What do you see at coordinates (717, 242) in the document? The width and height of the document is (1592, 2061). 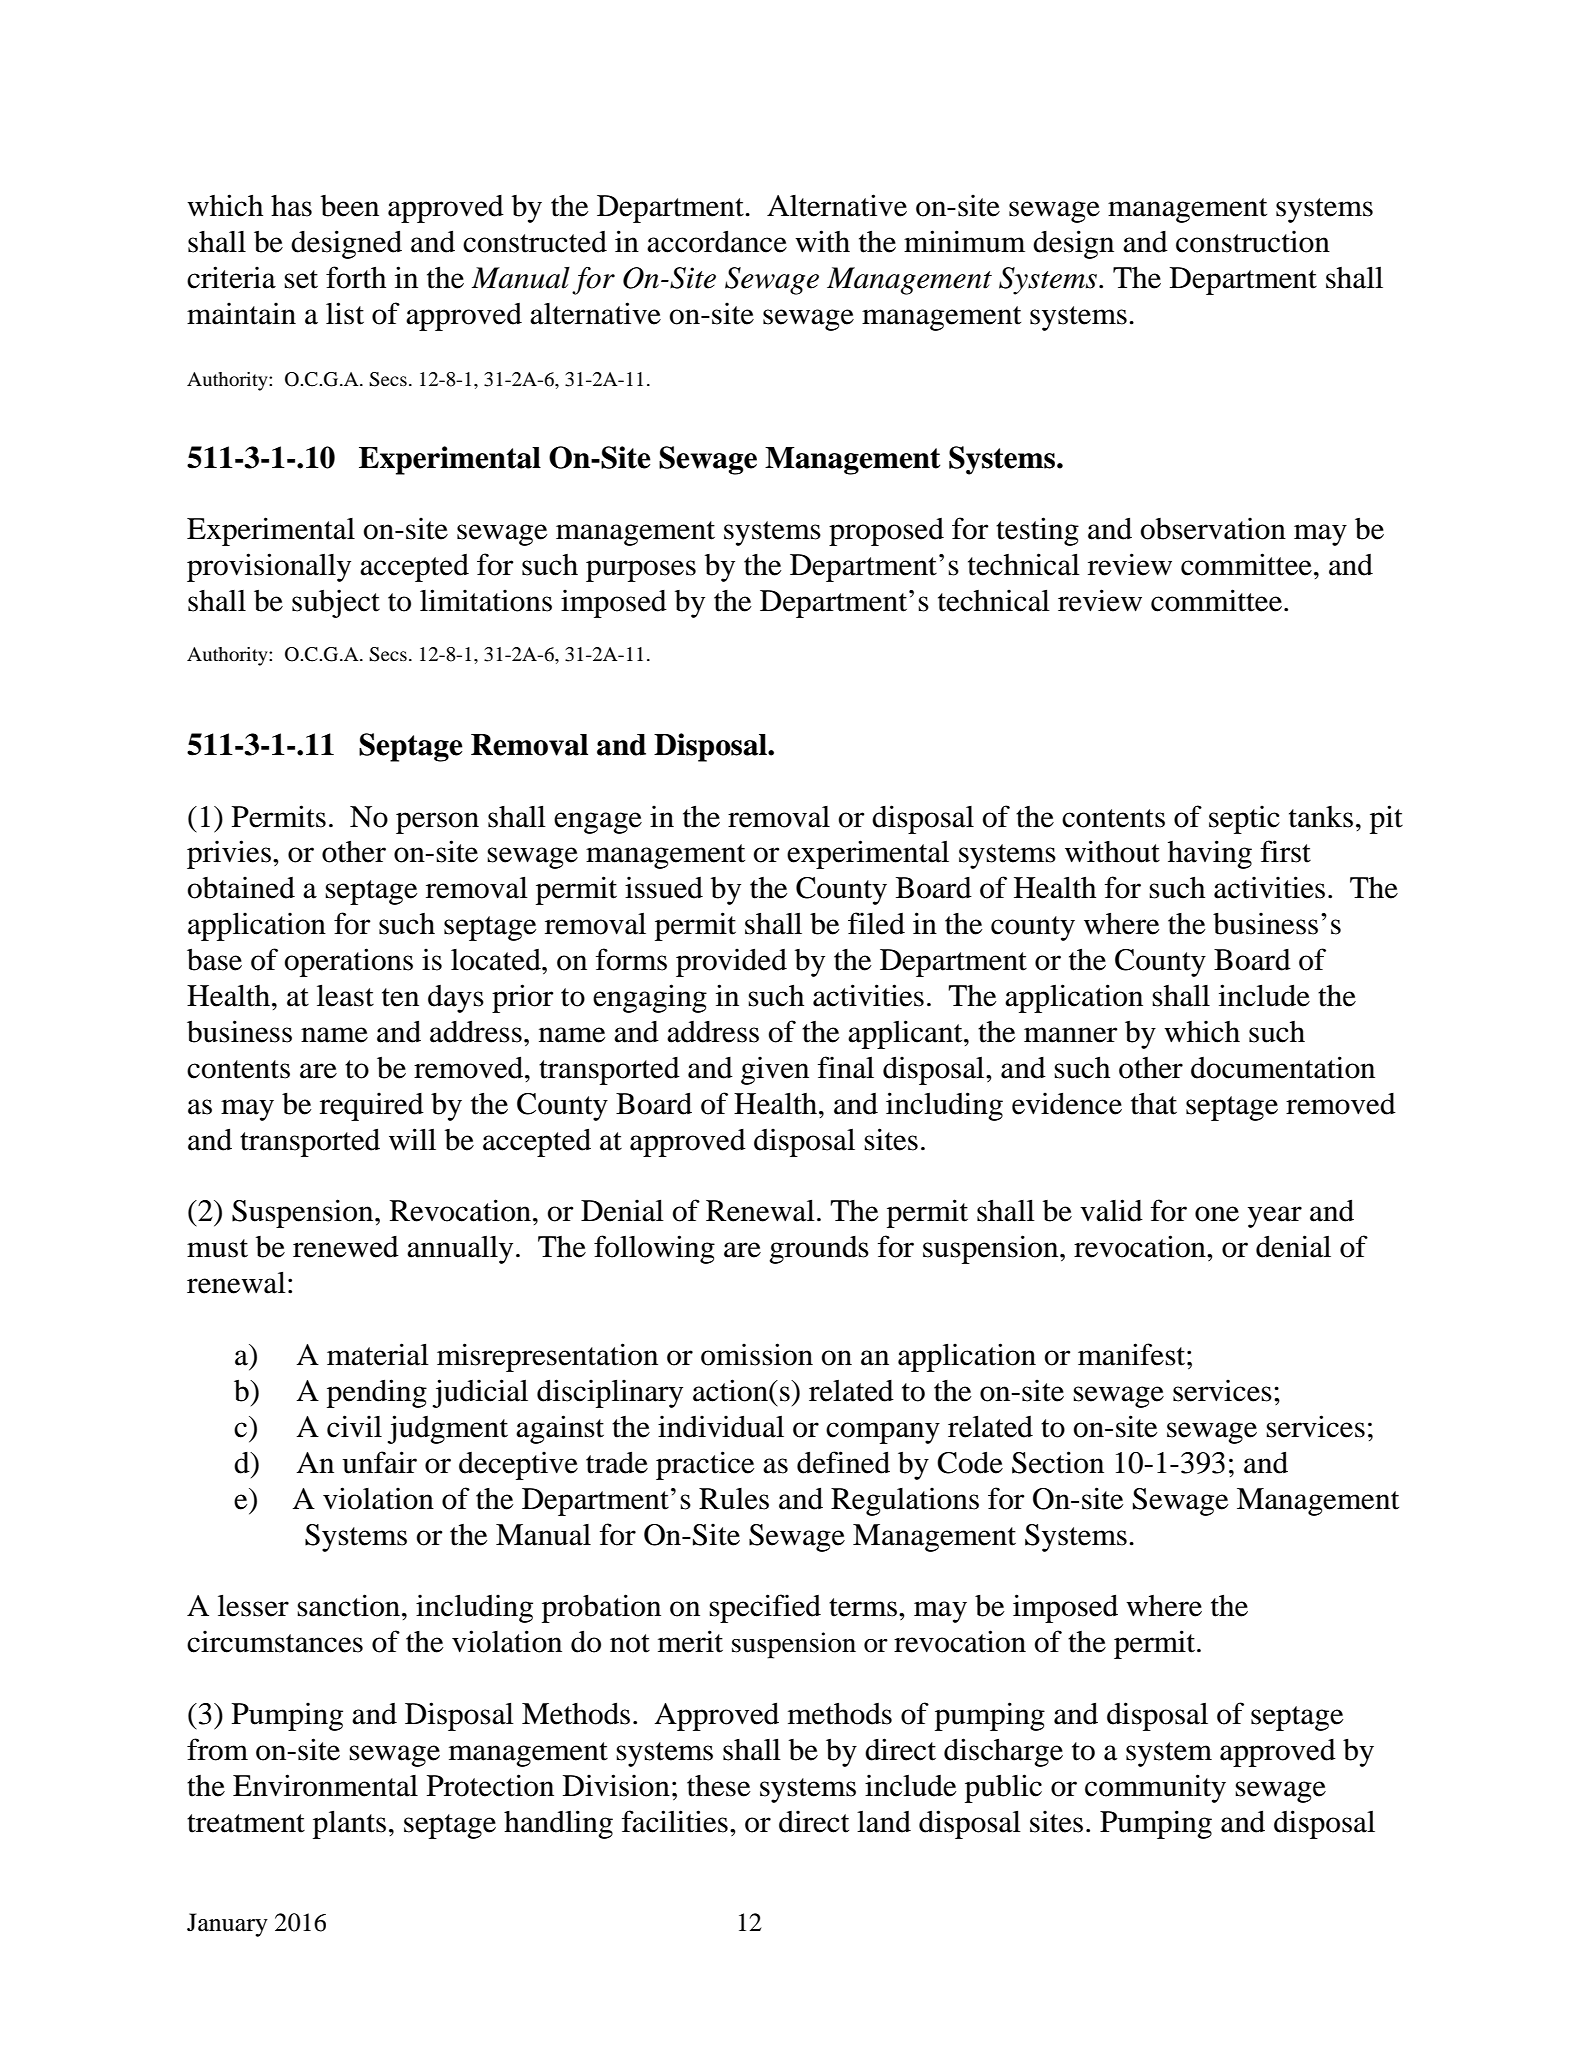 I see `accordance` at bounding box center [717, 242].
